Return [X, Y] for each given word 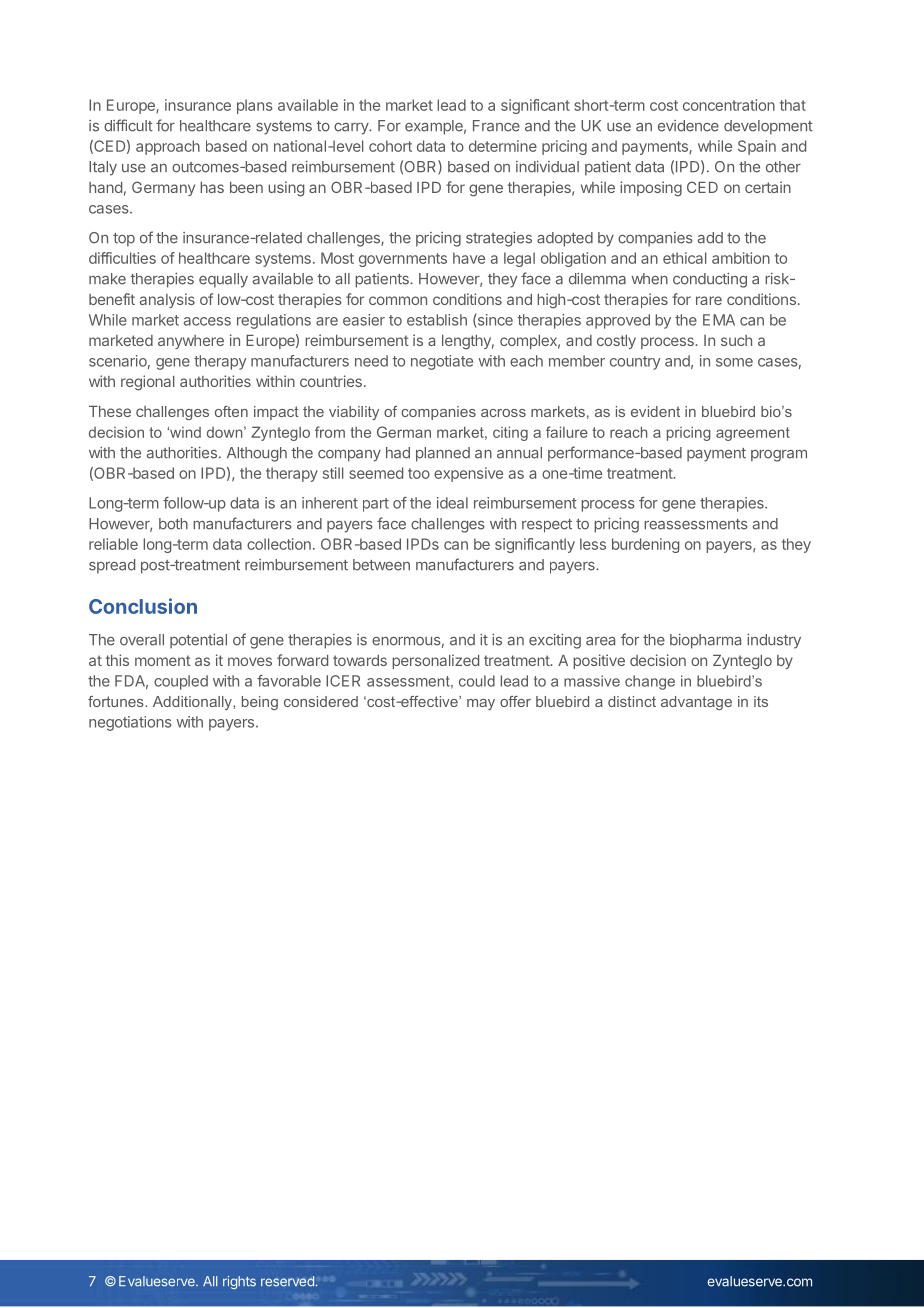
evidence [688, 126]
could [477, 681]
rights [239, 1282]
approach [168, 147]
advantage [696, 703]
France [496, 126]
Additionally [193, 703]
